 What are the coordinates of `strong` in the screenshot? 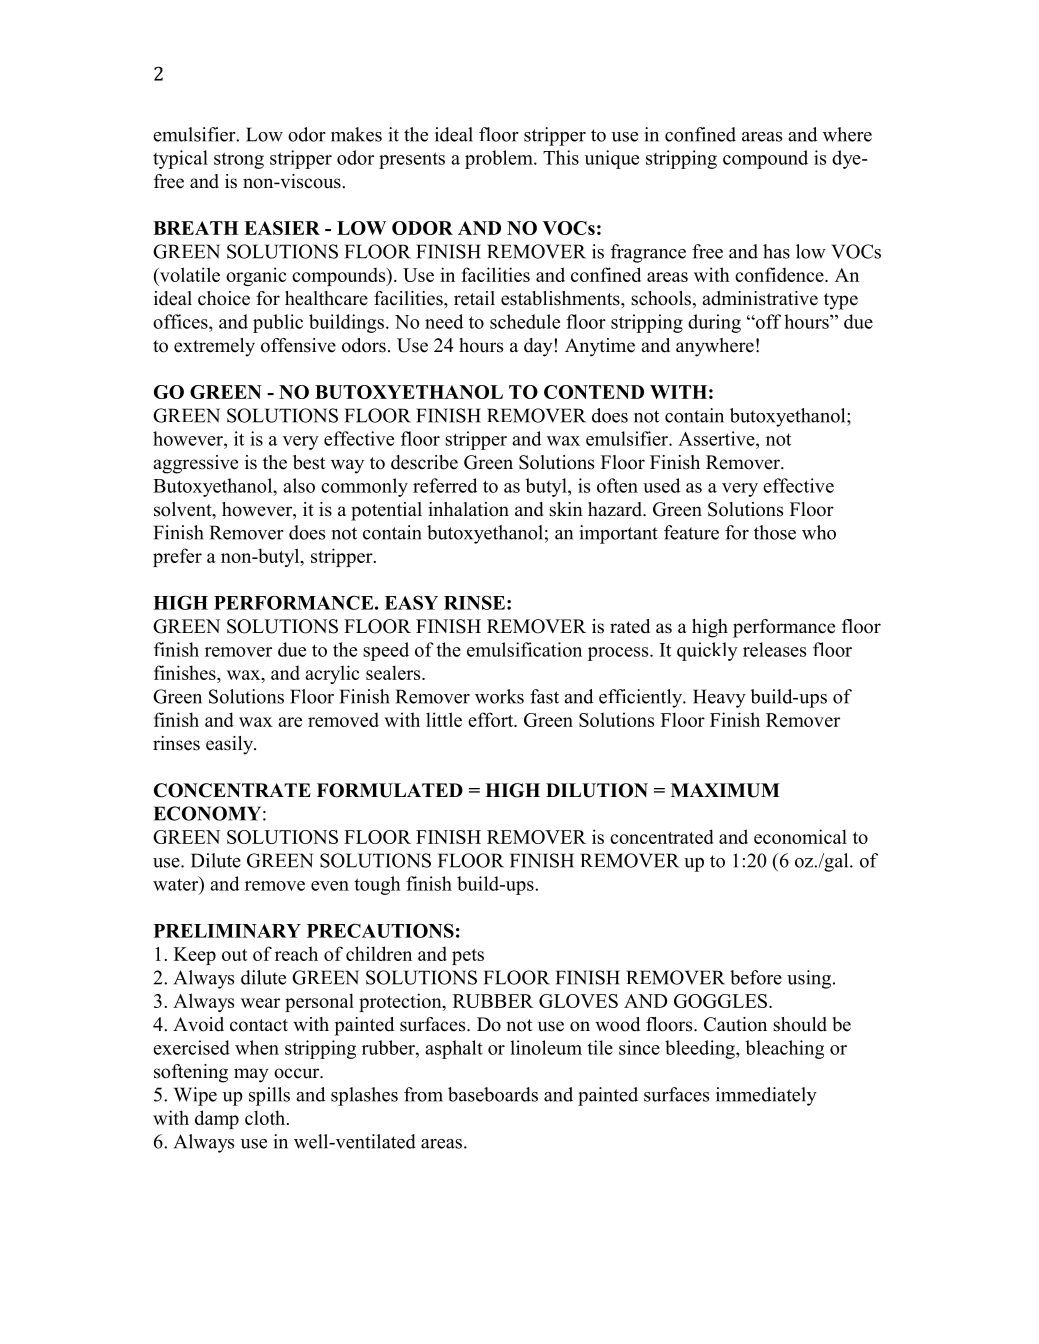 It's located at (239, 160).
